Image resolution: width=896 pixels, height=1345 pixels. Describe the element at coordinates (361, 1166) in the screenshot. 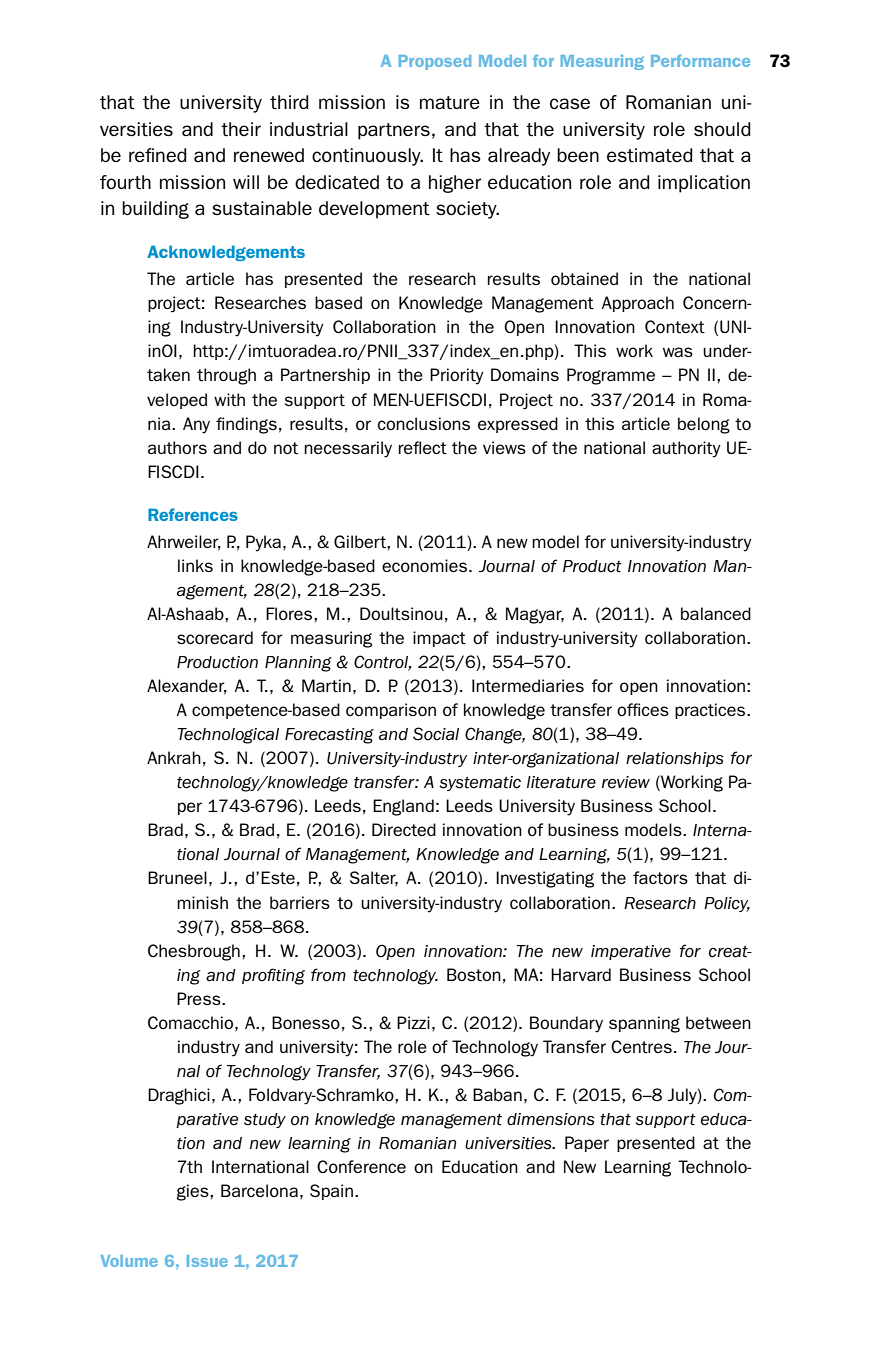

I see `Conference` at that location.
